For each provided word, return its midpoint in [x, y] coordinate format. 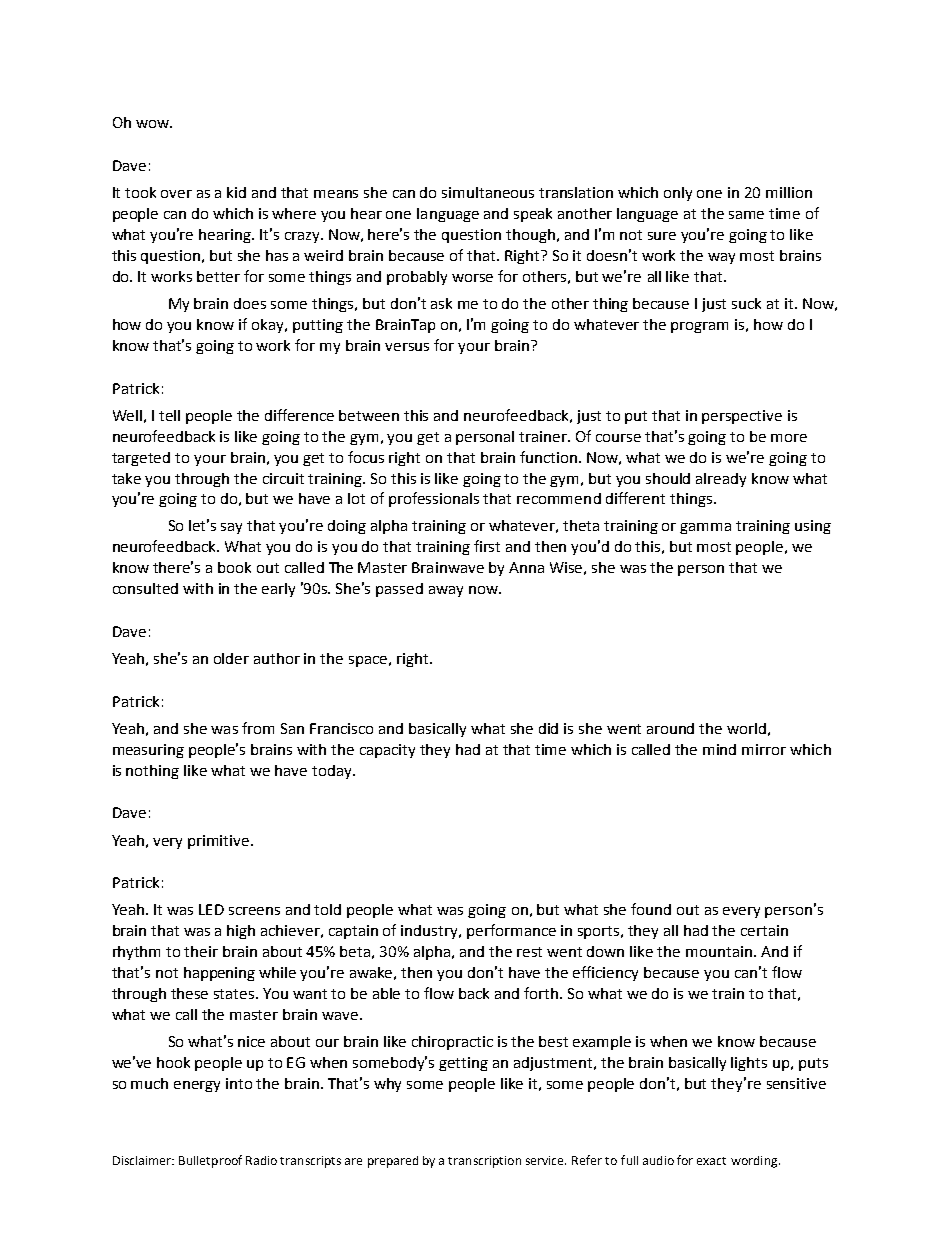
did [548, 728]
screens [254, 911]
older [231, 658]
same [746, 215]
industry [431, 932]
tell [169, 415]
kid [236, 192]
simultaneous [488, 192]
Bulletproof [210, 1161]
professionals [434, 499]
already [721, 480]
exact [711, 1161]
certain [764, 930]
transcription [484, 1162]
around [670, 728]
